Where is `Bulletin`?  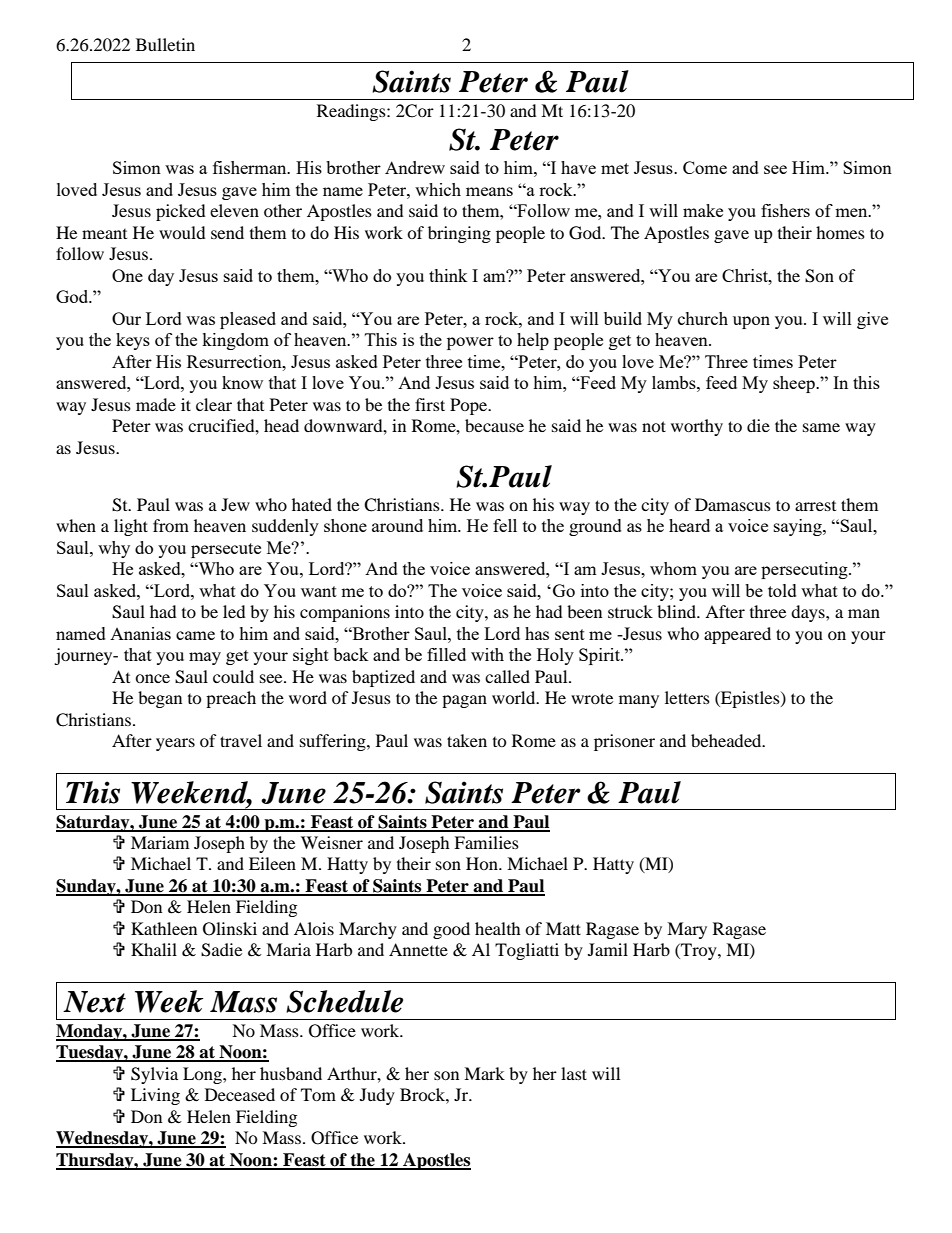
Bulletin is located at coordinates (165, 44).
